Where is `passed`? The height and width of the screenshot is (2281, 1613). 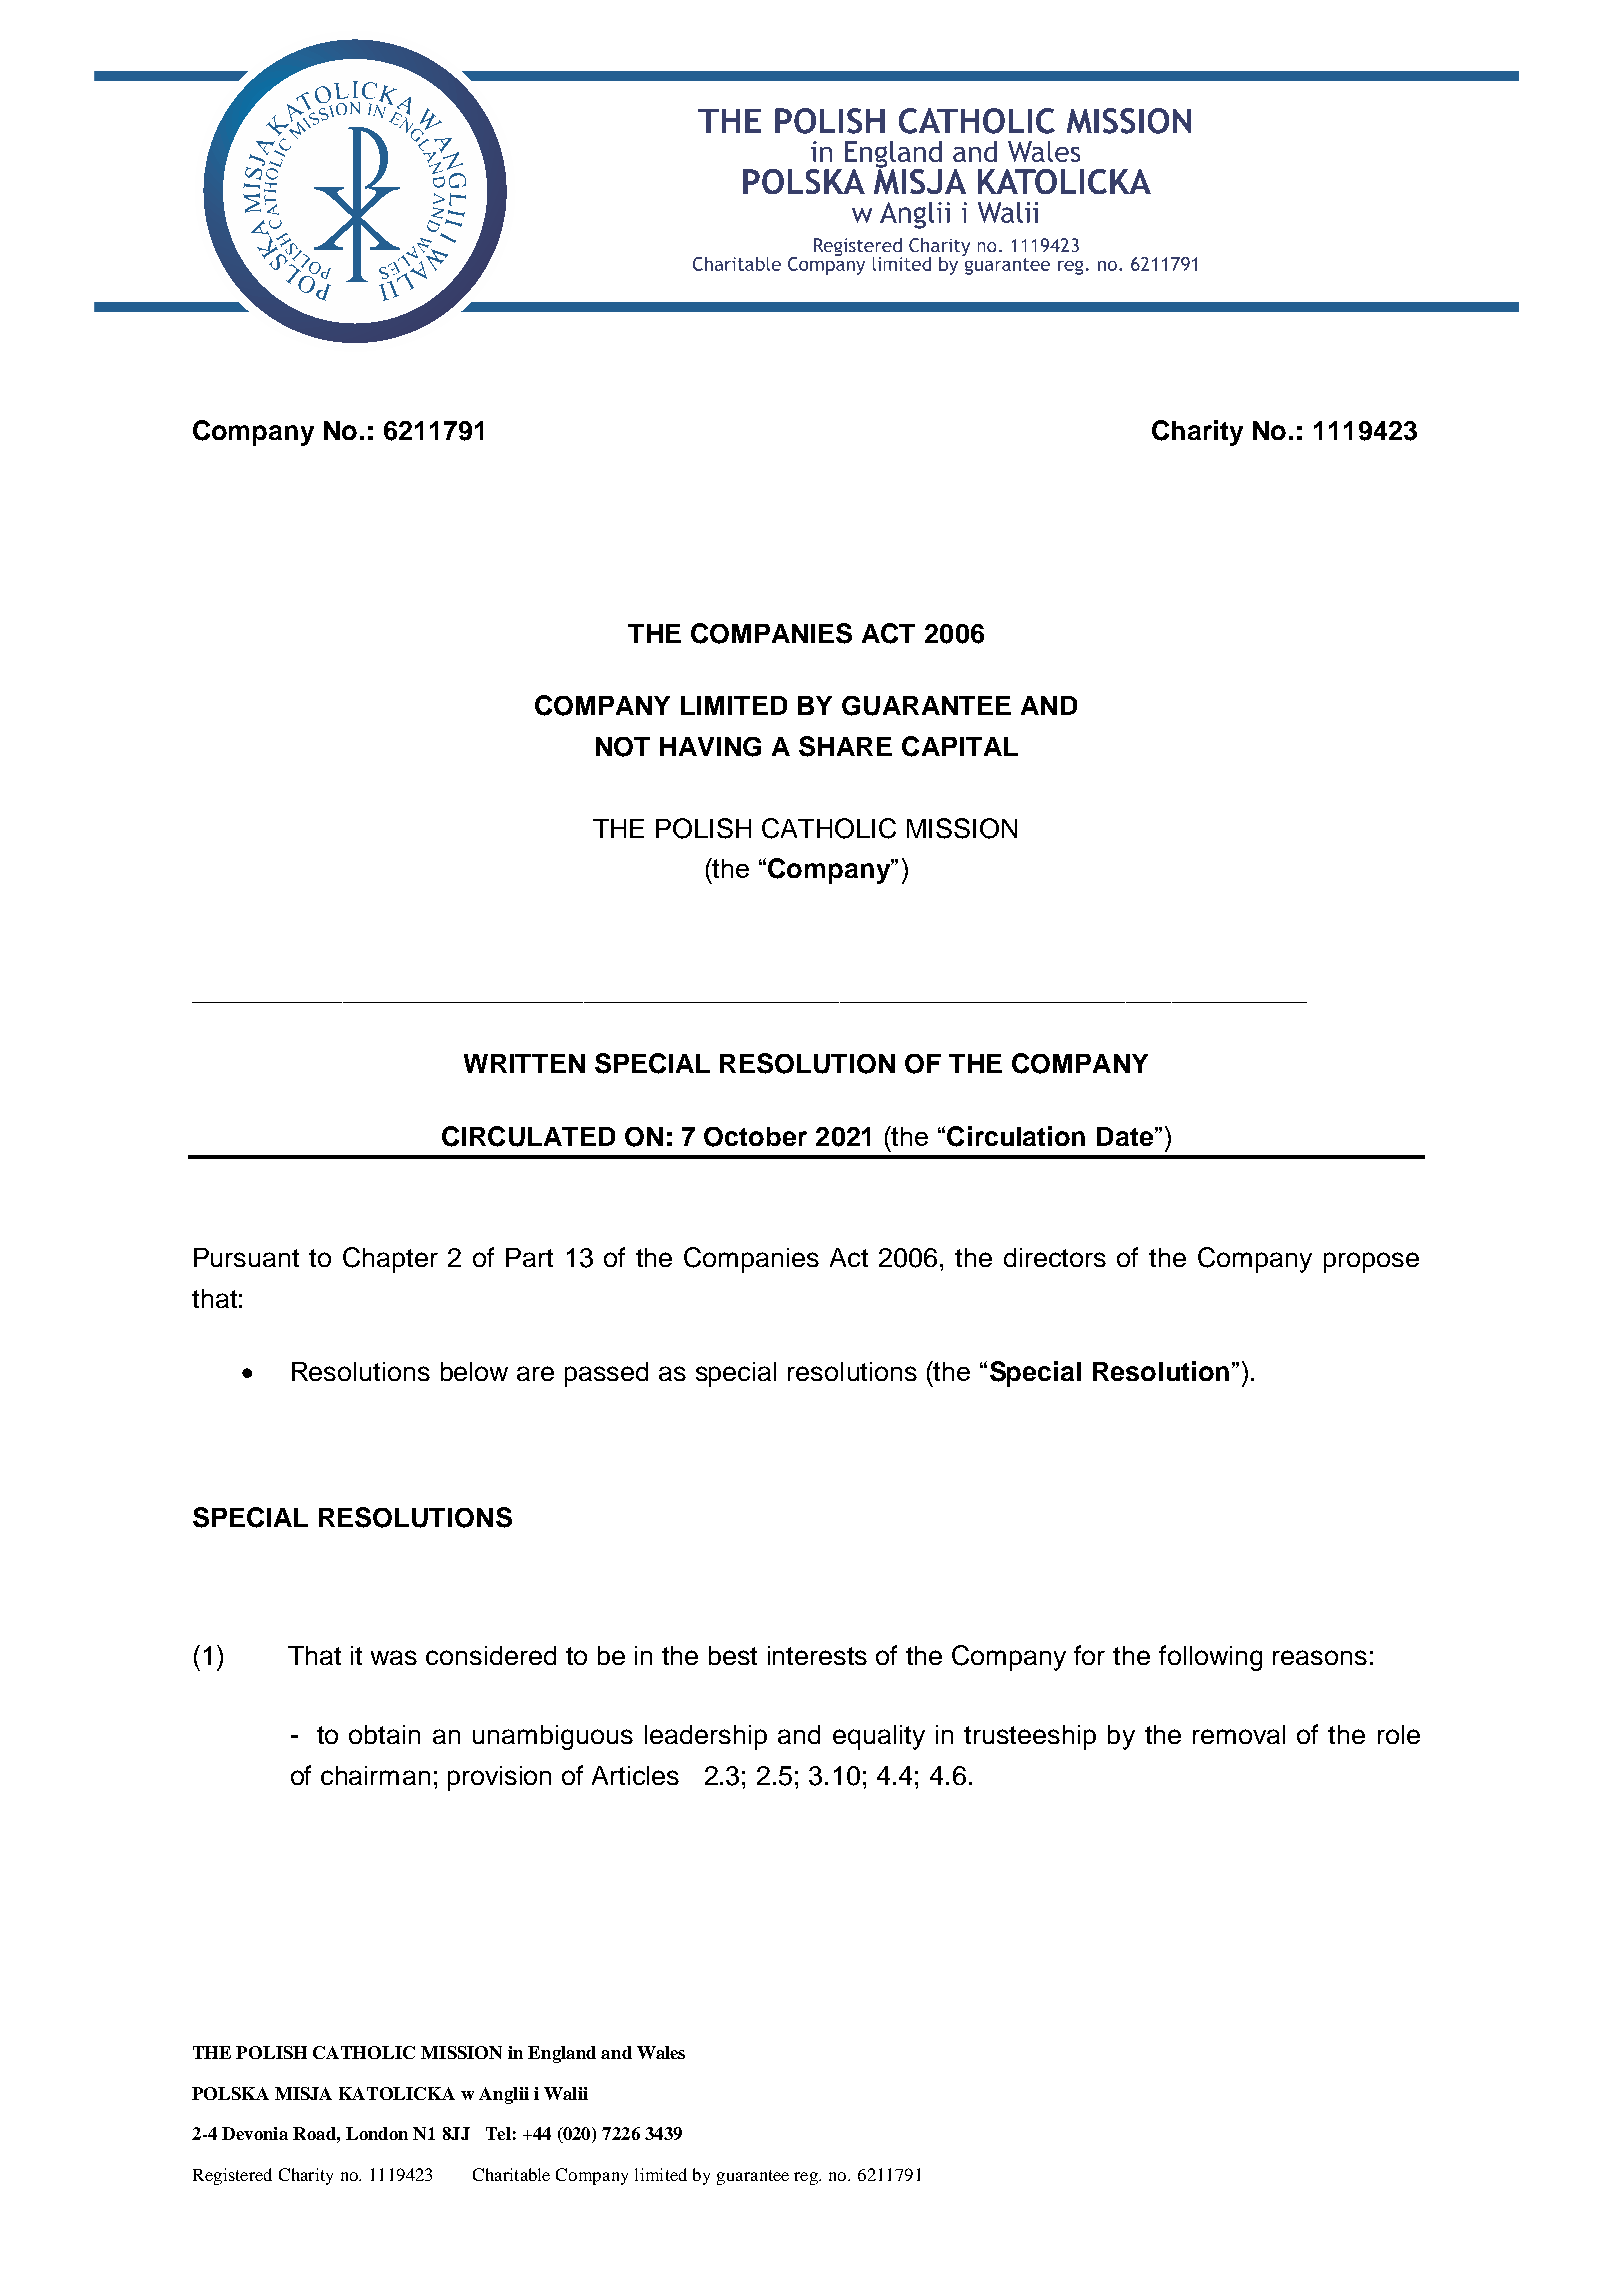
passed is located at coordinates (606, 1374).
